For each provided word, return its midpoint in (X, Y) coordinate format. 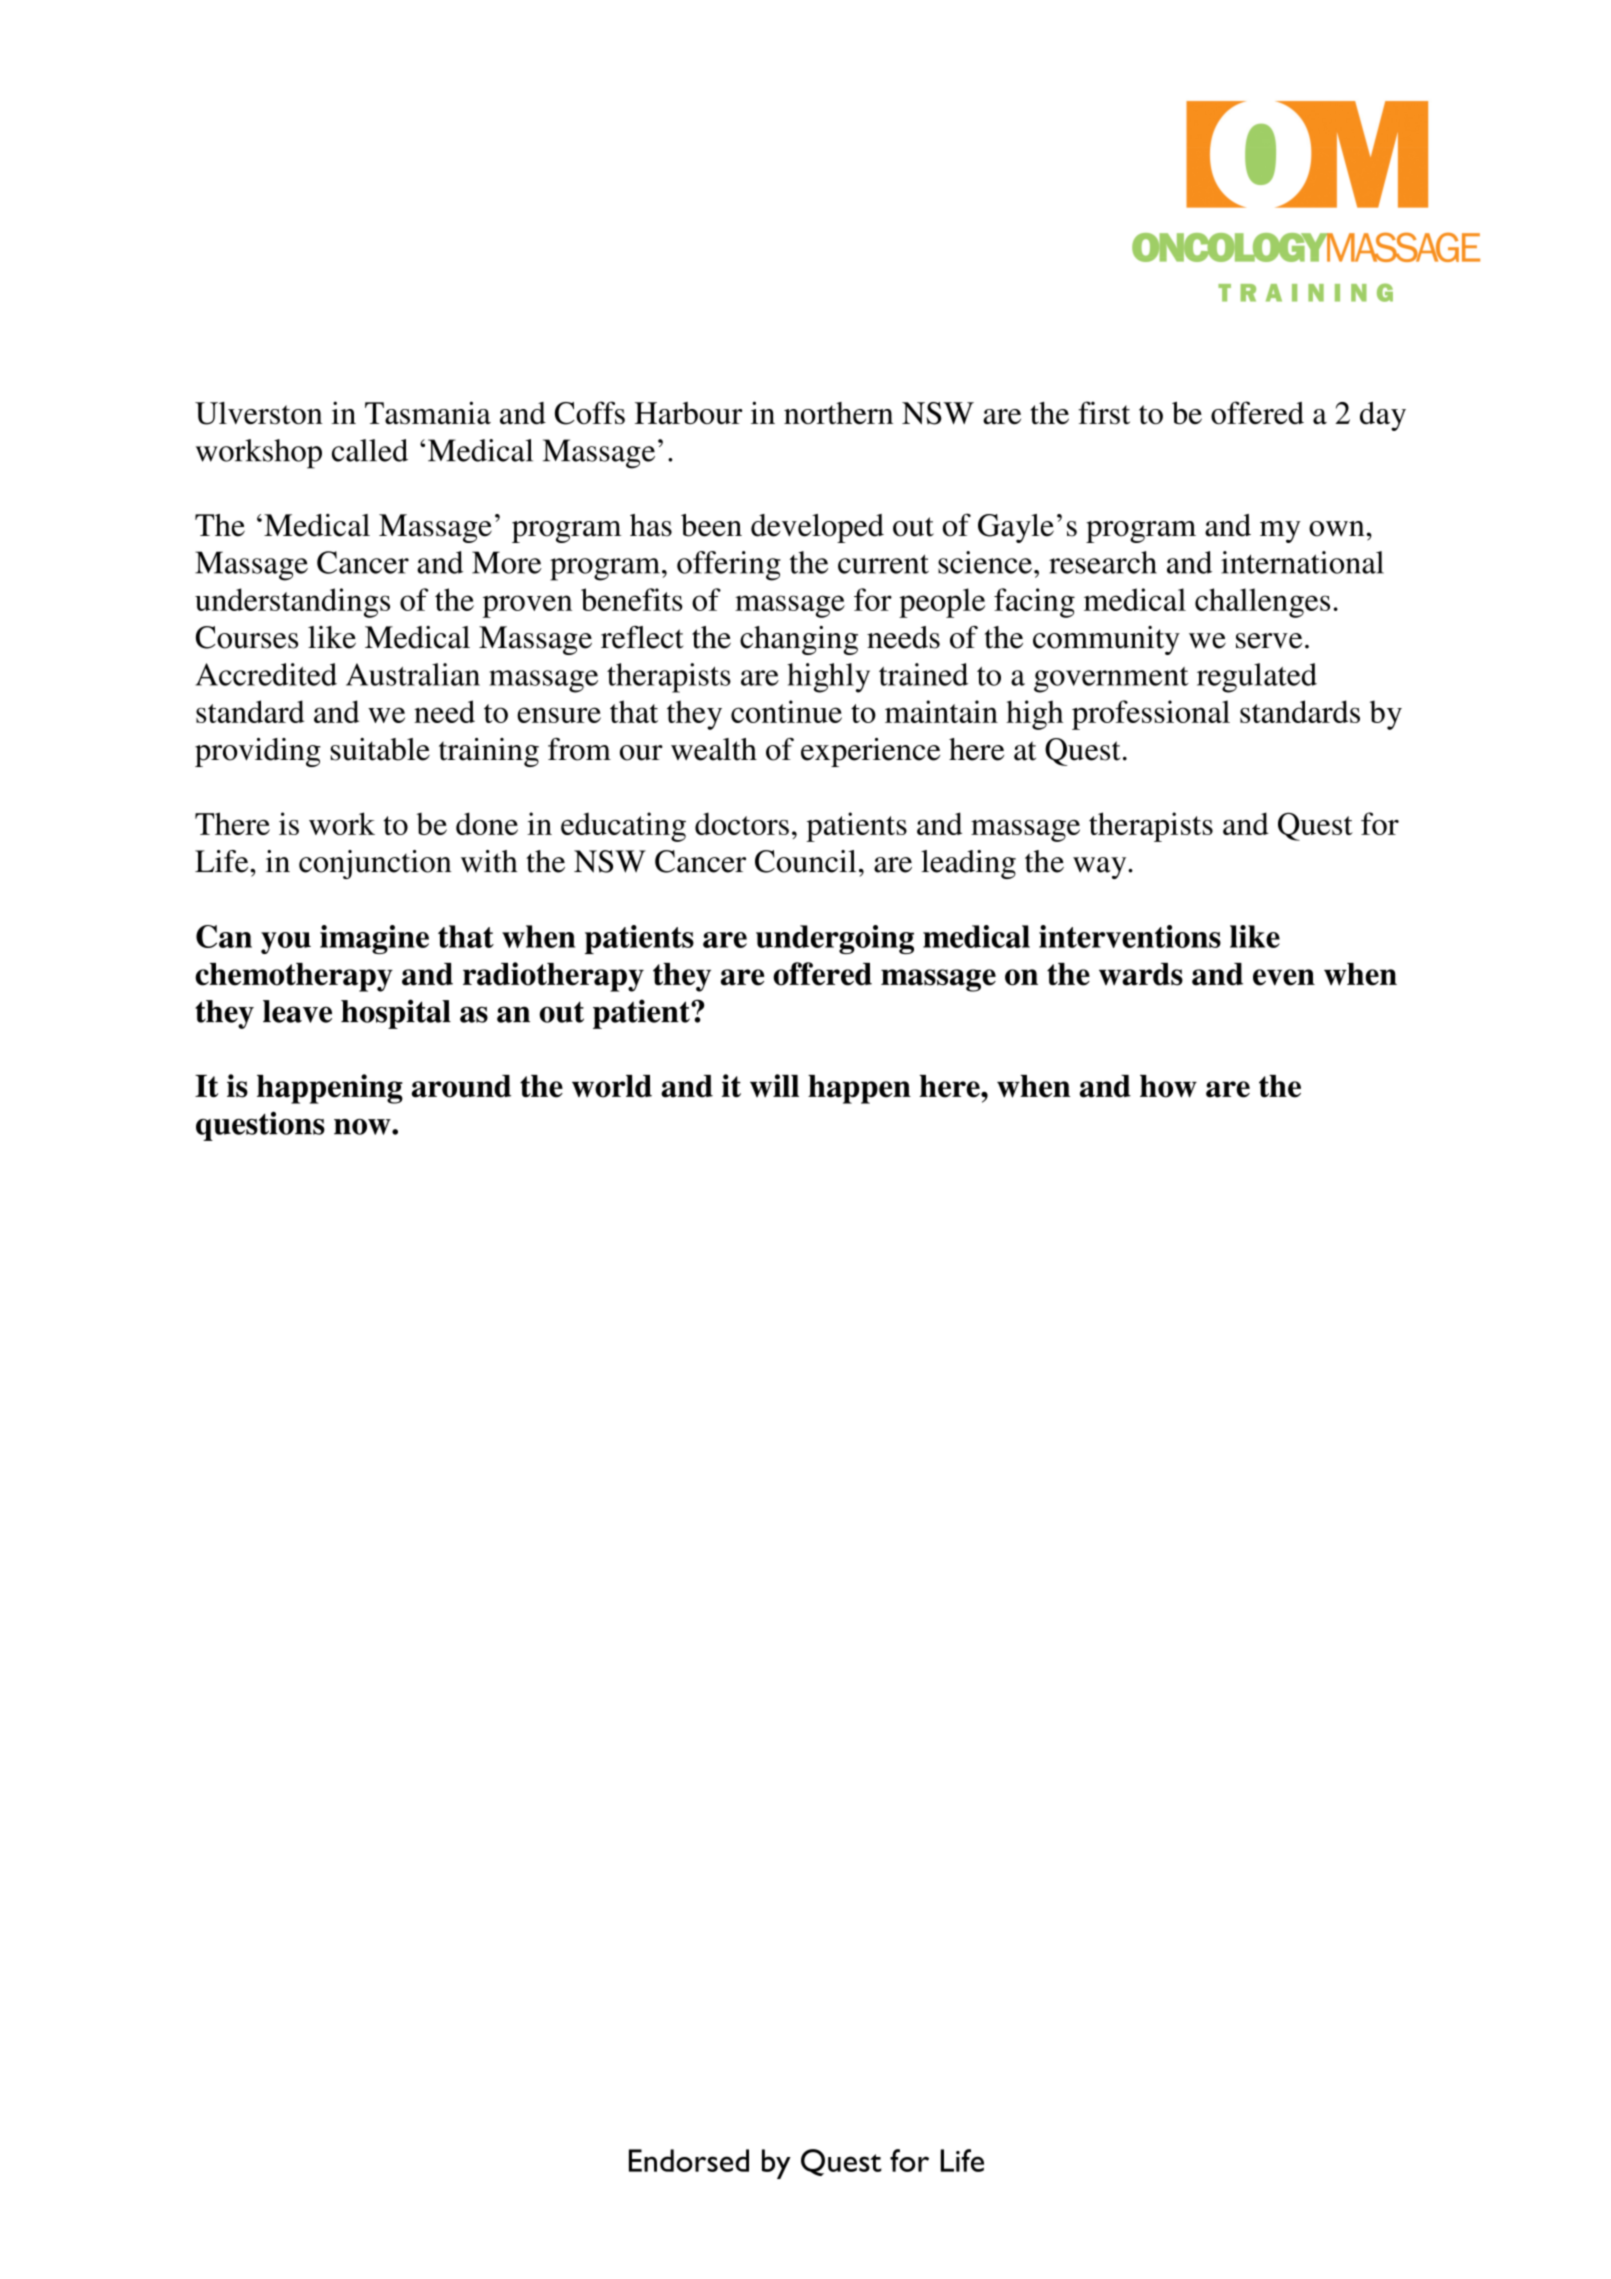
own (1338, 529)
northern (838, 413)
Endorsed (689, 2160)
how (1168, 1086)
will (774, 1085)
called (370, 450)
